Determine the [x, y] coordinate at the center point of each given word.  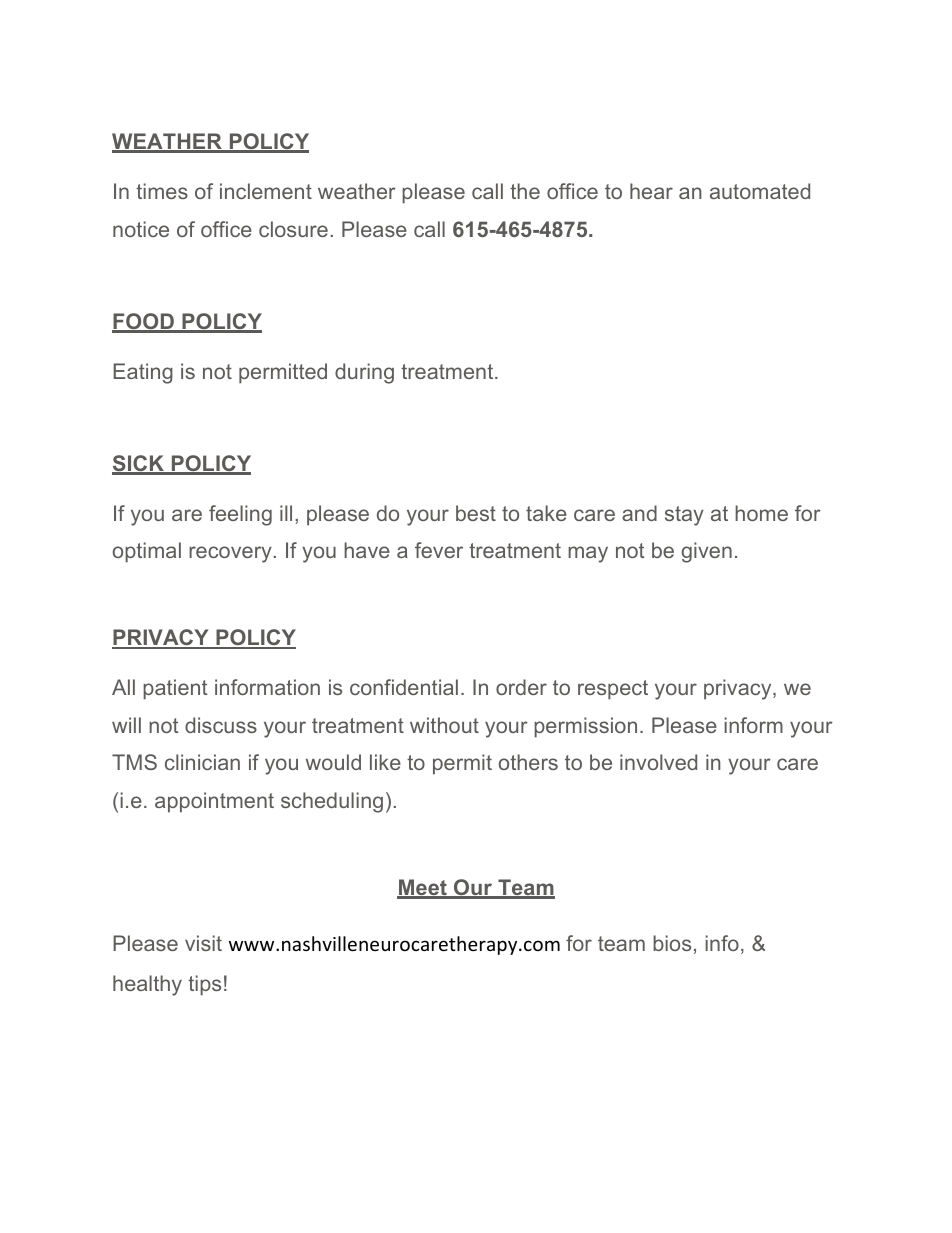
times [162, 191]
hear [651, 191]
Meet [423, 888]
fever [439, 550]
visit [203, 943]
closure [293, 229]
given [706, 552]
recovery [230, 554]
